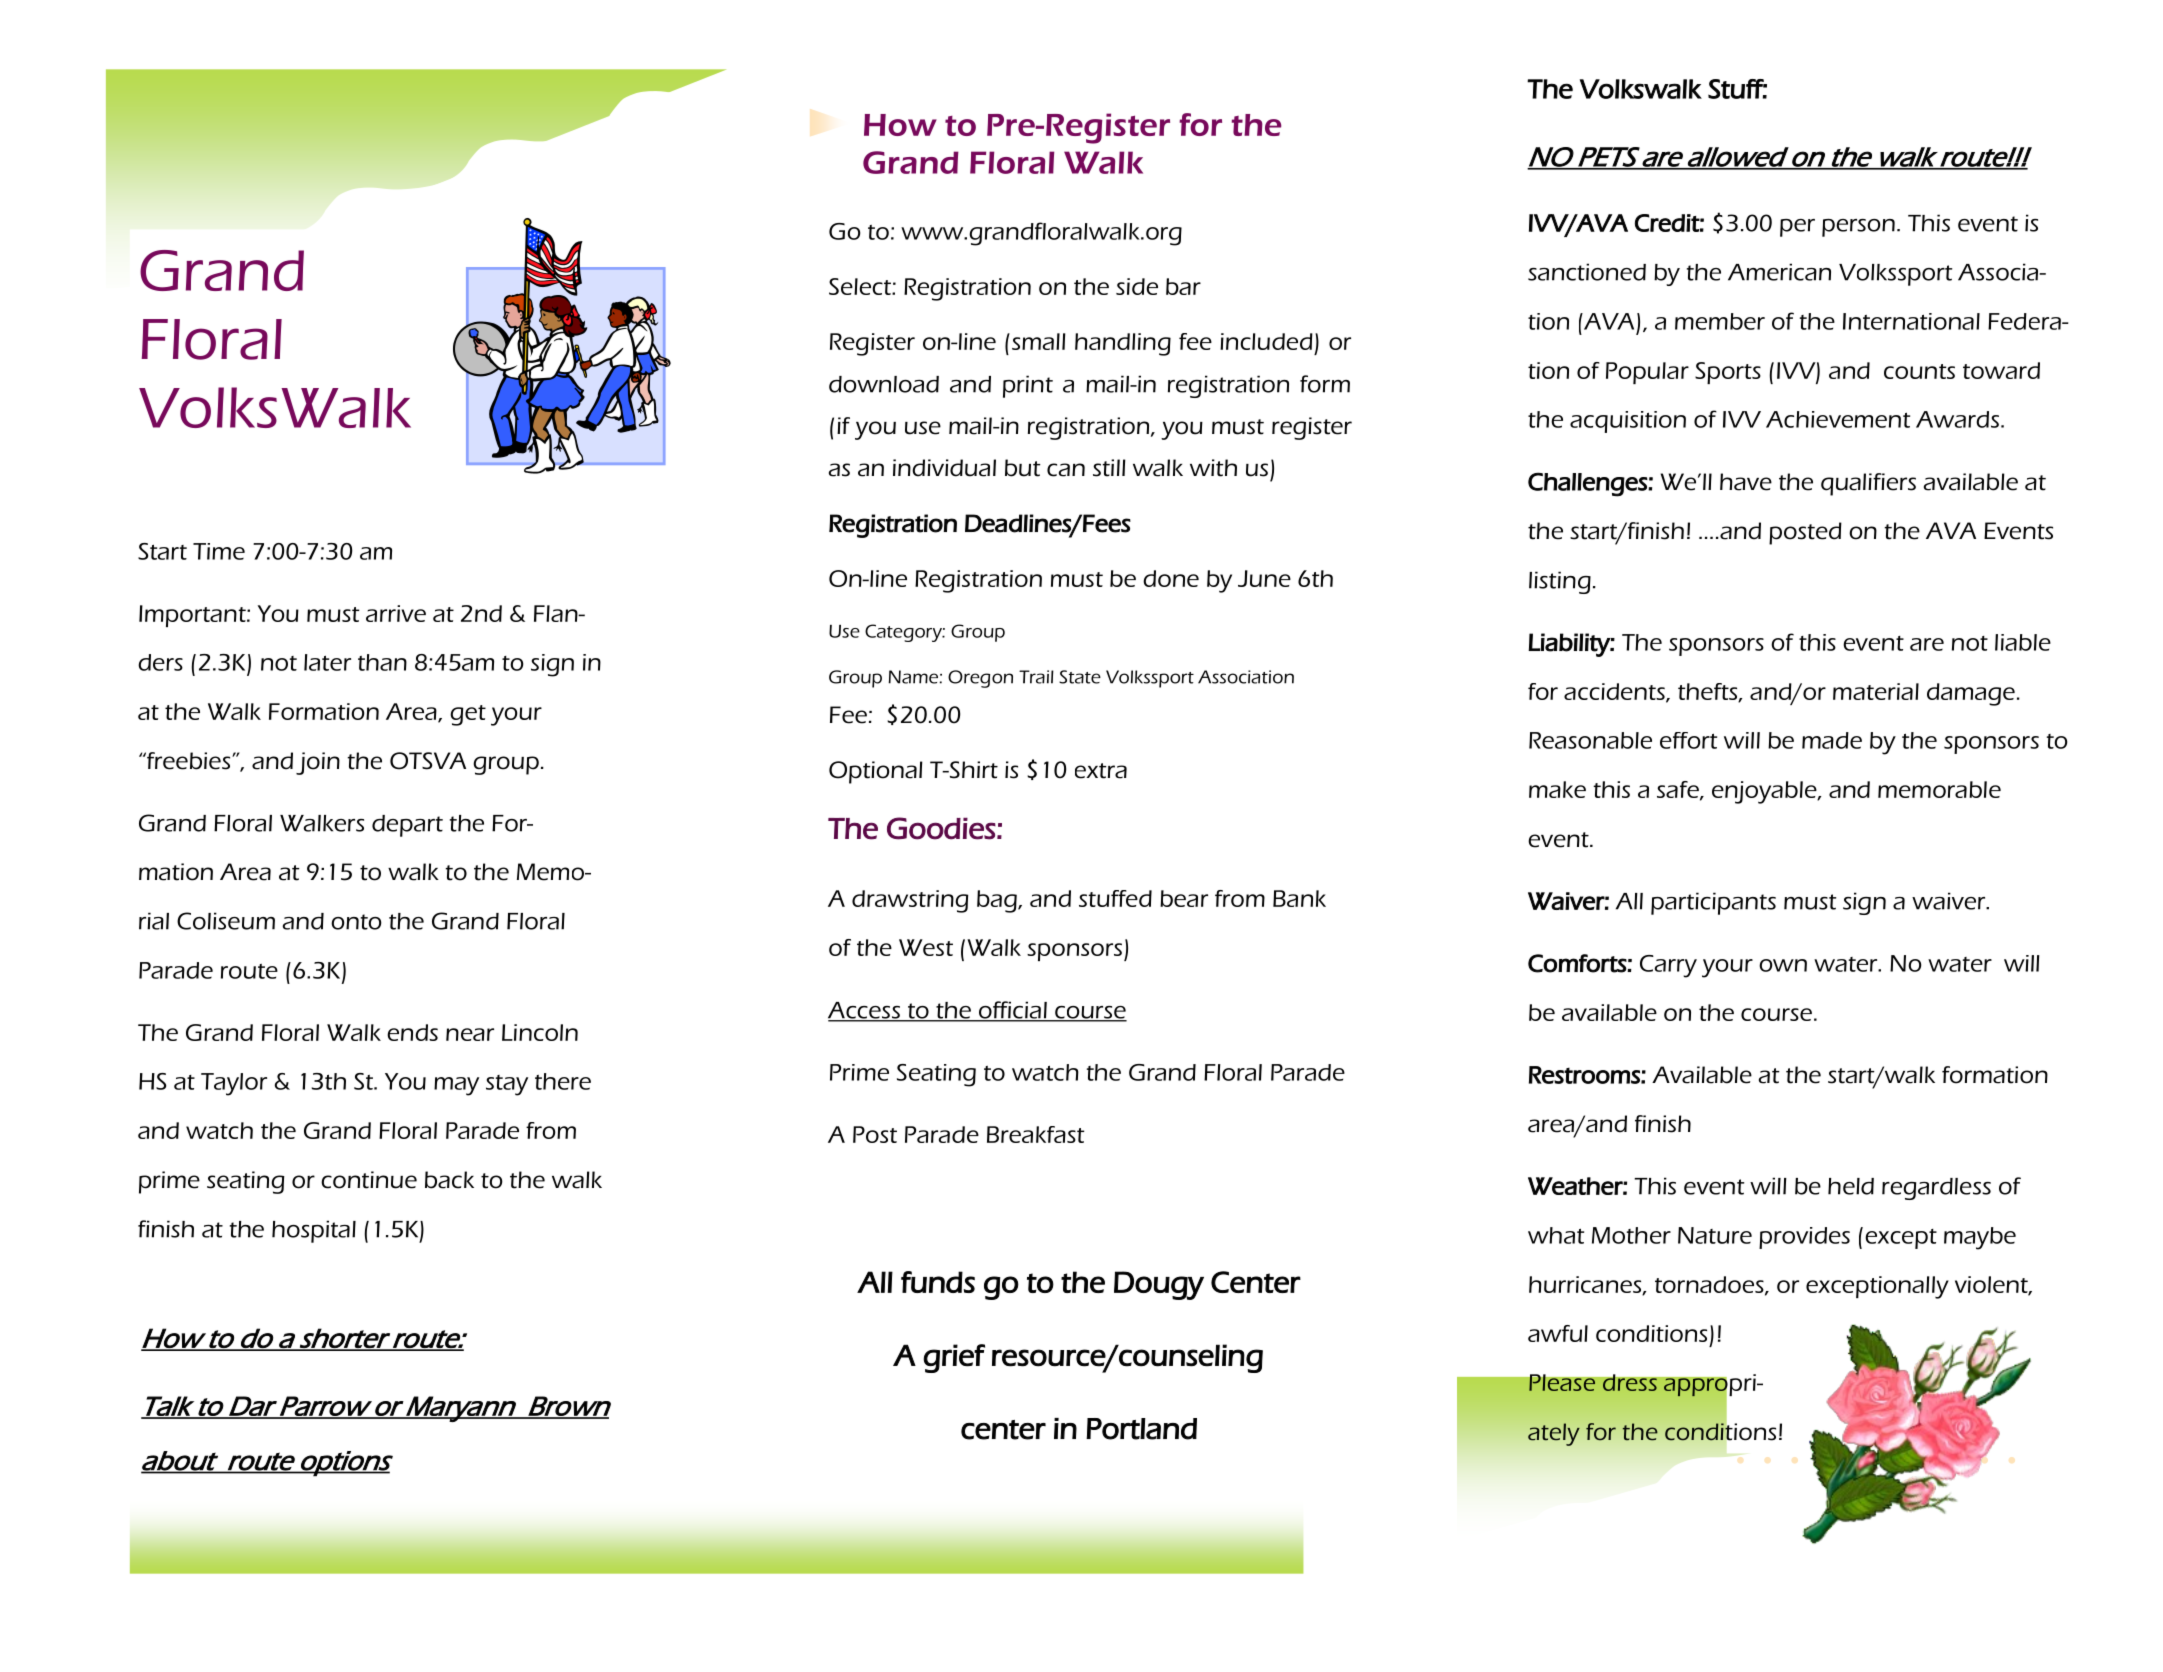 The height and width of the document is (1672, 2163). I want to click on Time, so click(219, 551).
